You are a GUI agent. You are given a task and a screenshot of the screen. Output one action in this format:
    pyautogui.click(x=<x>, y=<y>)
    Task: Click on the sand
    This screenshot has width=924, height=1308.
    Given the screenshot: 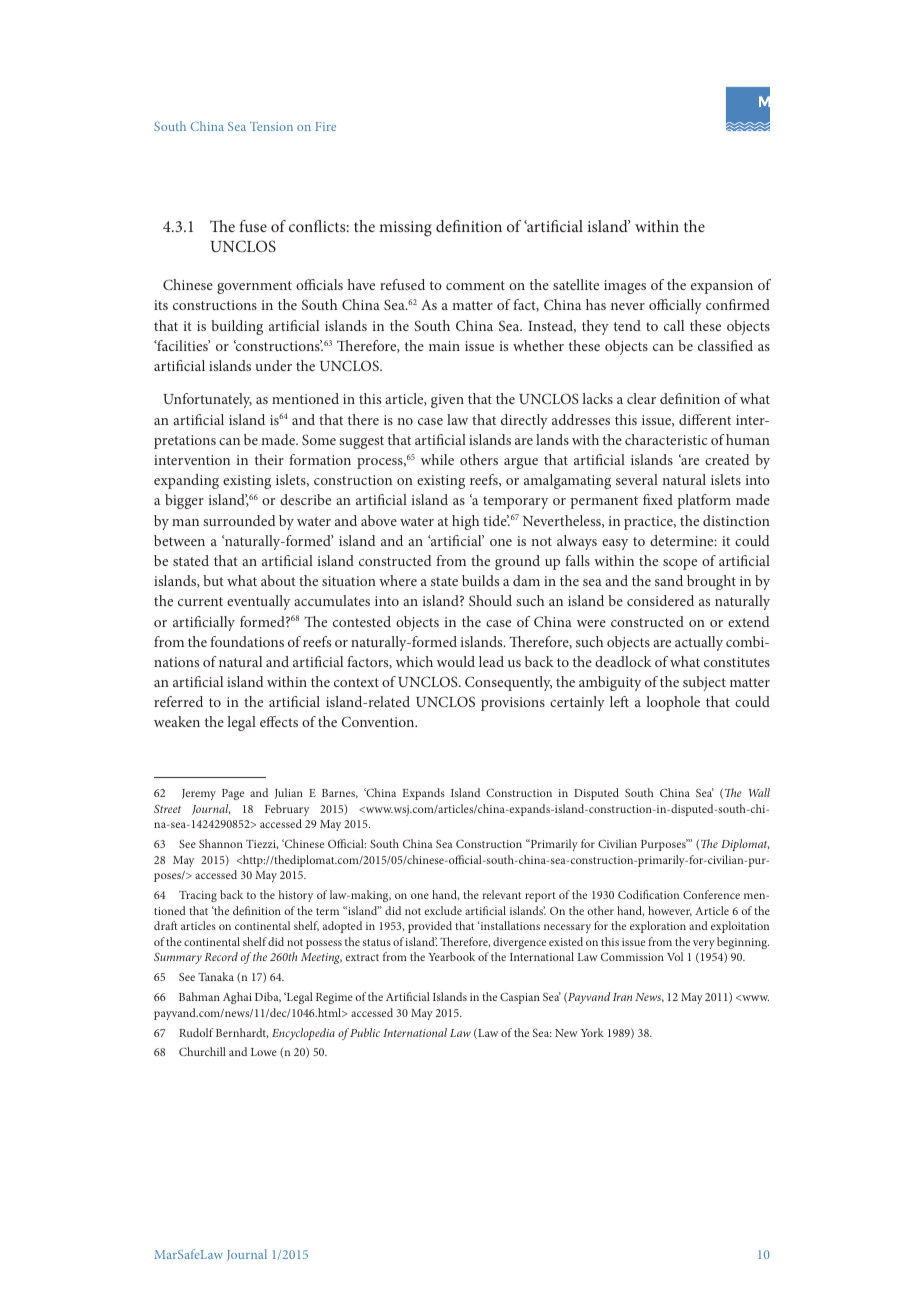 What is the action you would take?
    pyautogui.click(x=669, y=580)
